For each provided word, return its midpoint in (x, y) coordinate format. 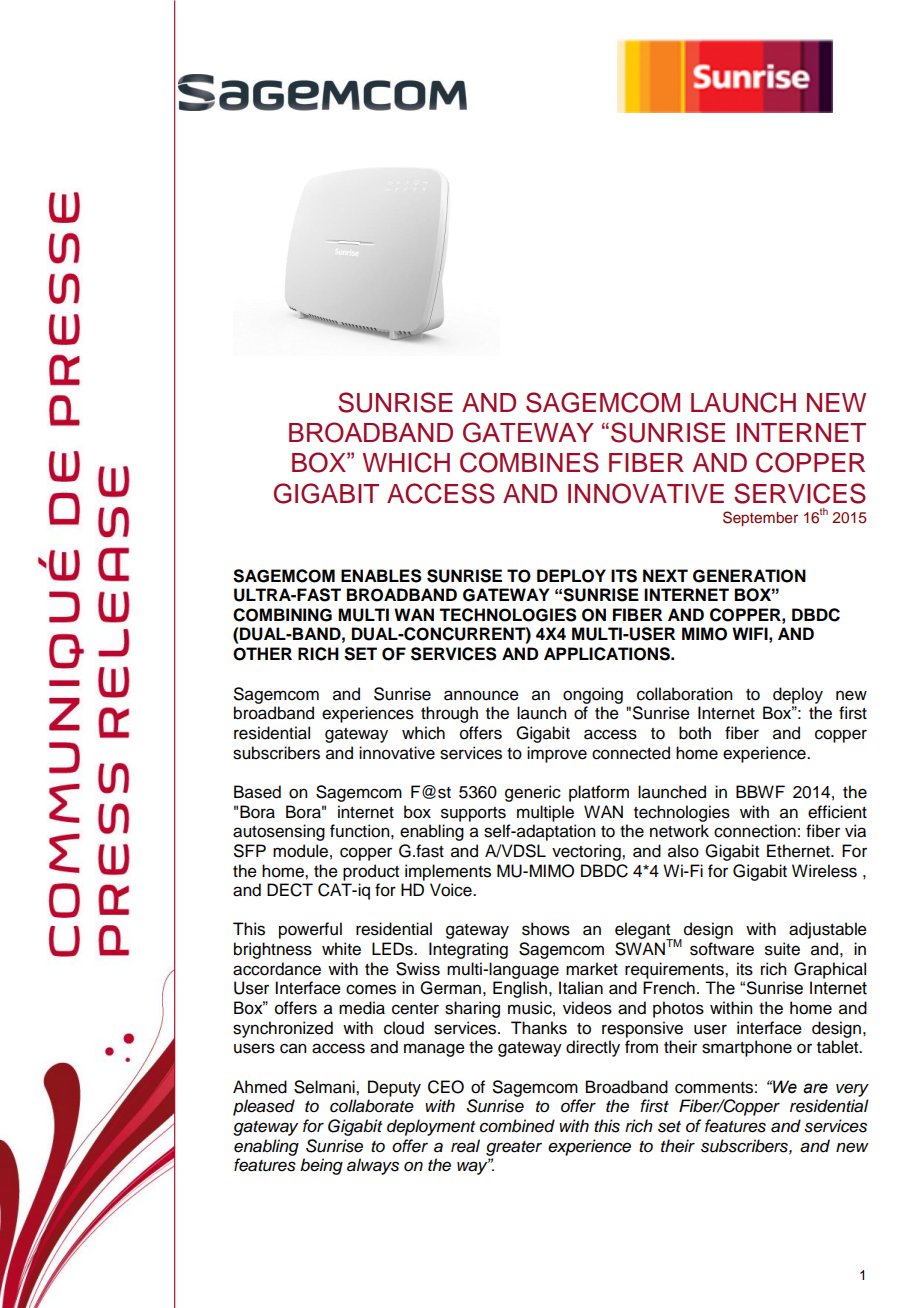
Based (257, 792)
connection (755, 831)
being (321, 1166)
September (760, 518)
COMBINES (529, 462)
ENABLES (381, 576)
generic (533, 793)
